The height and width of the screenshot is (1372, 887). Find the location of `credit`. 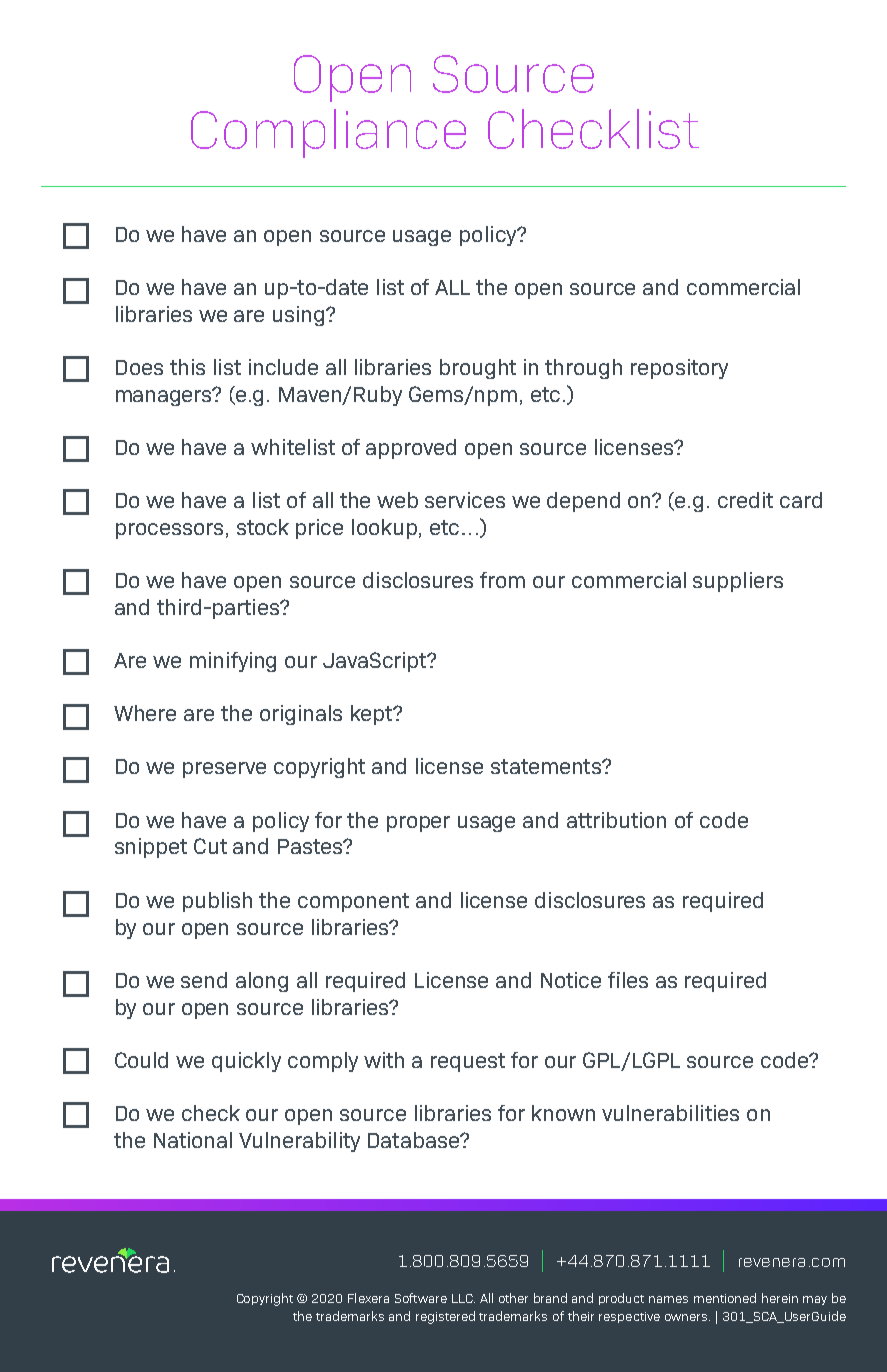

credit is located at coordinates (745, 500).
